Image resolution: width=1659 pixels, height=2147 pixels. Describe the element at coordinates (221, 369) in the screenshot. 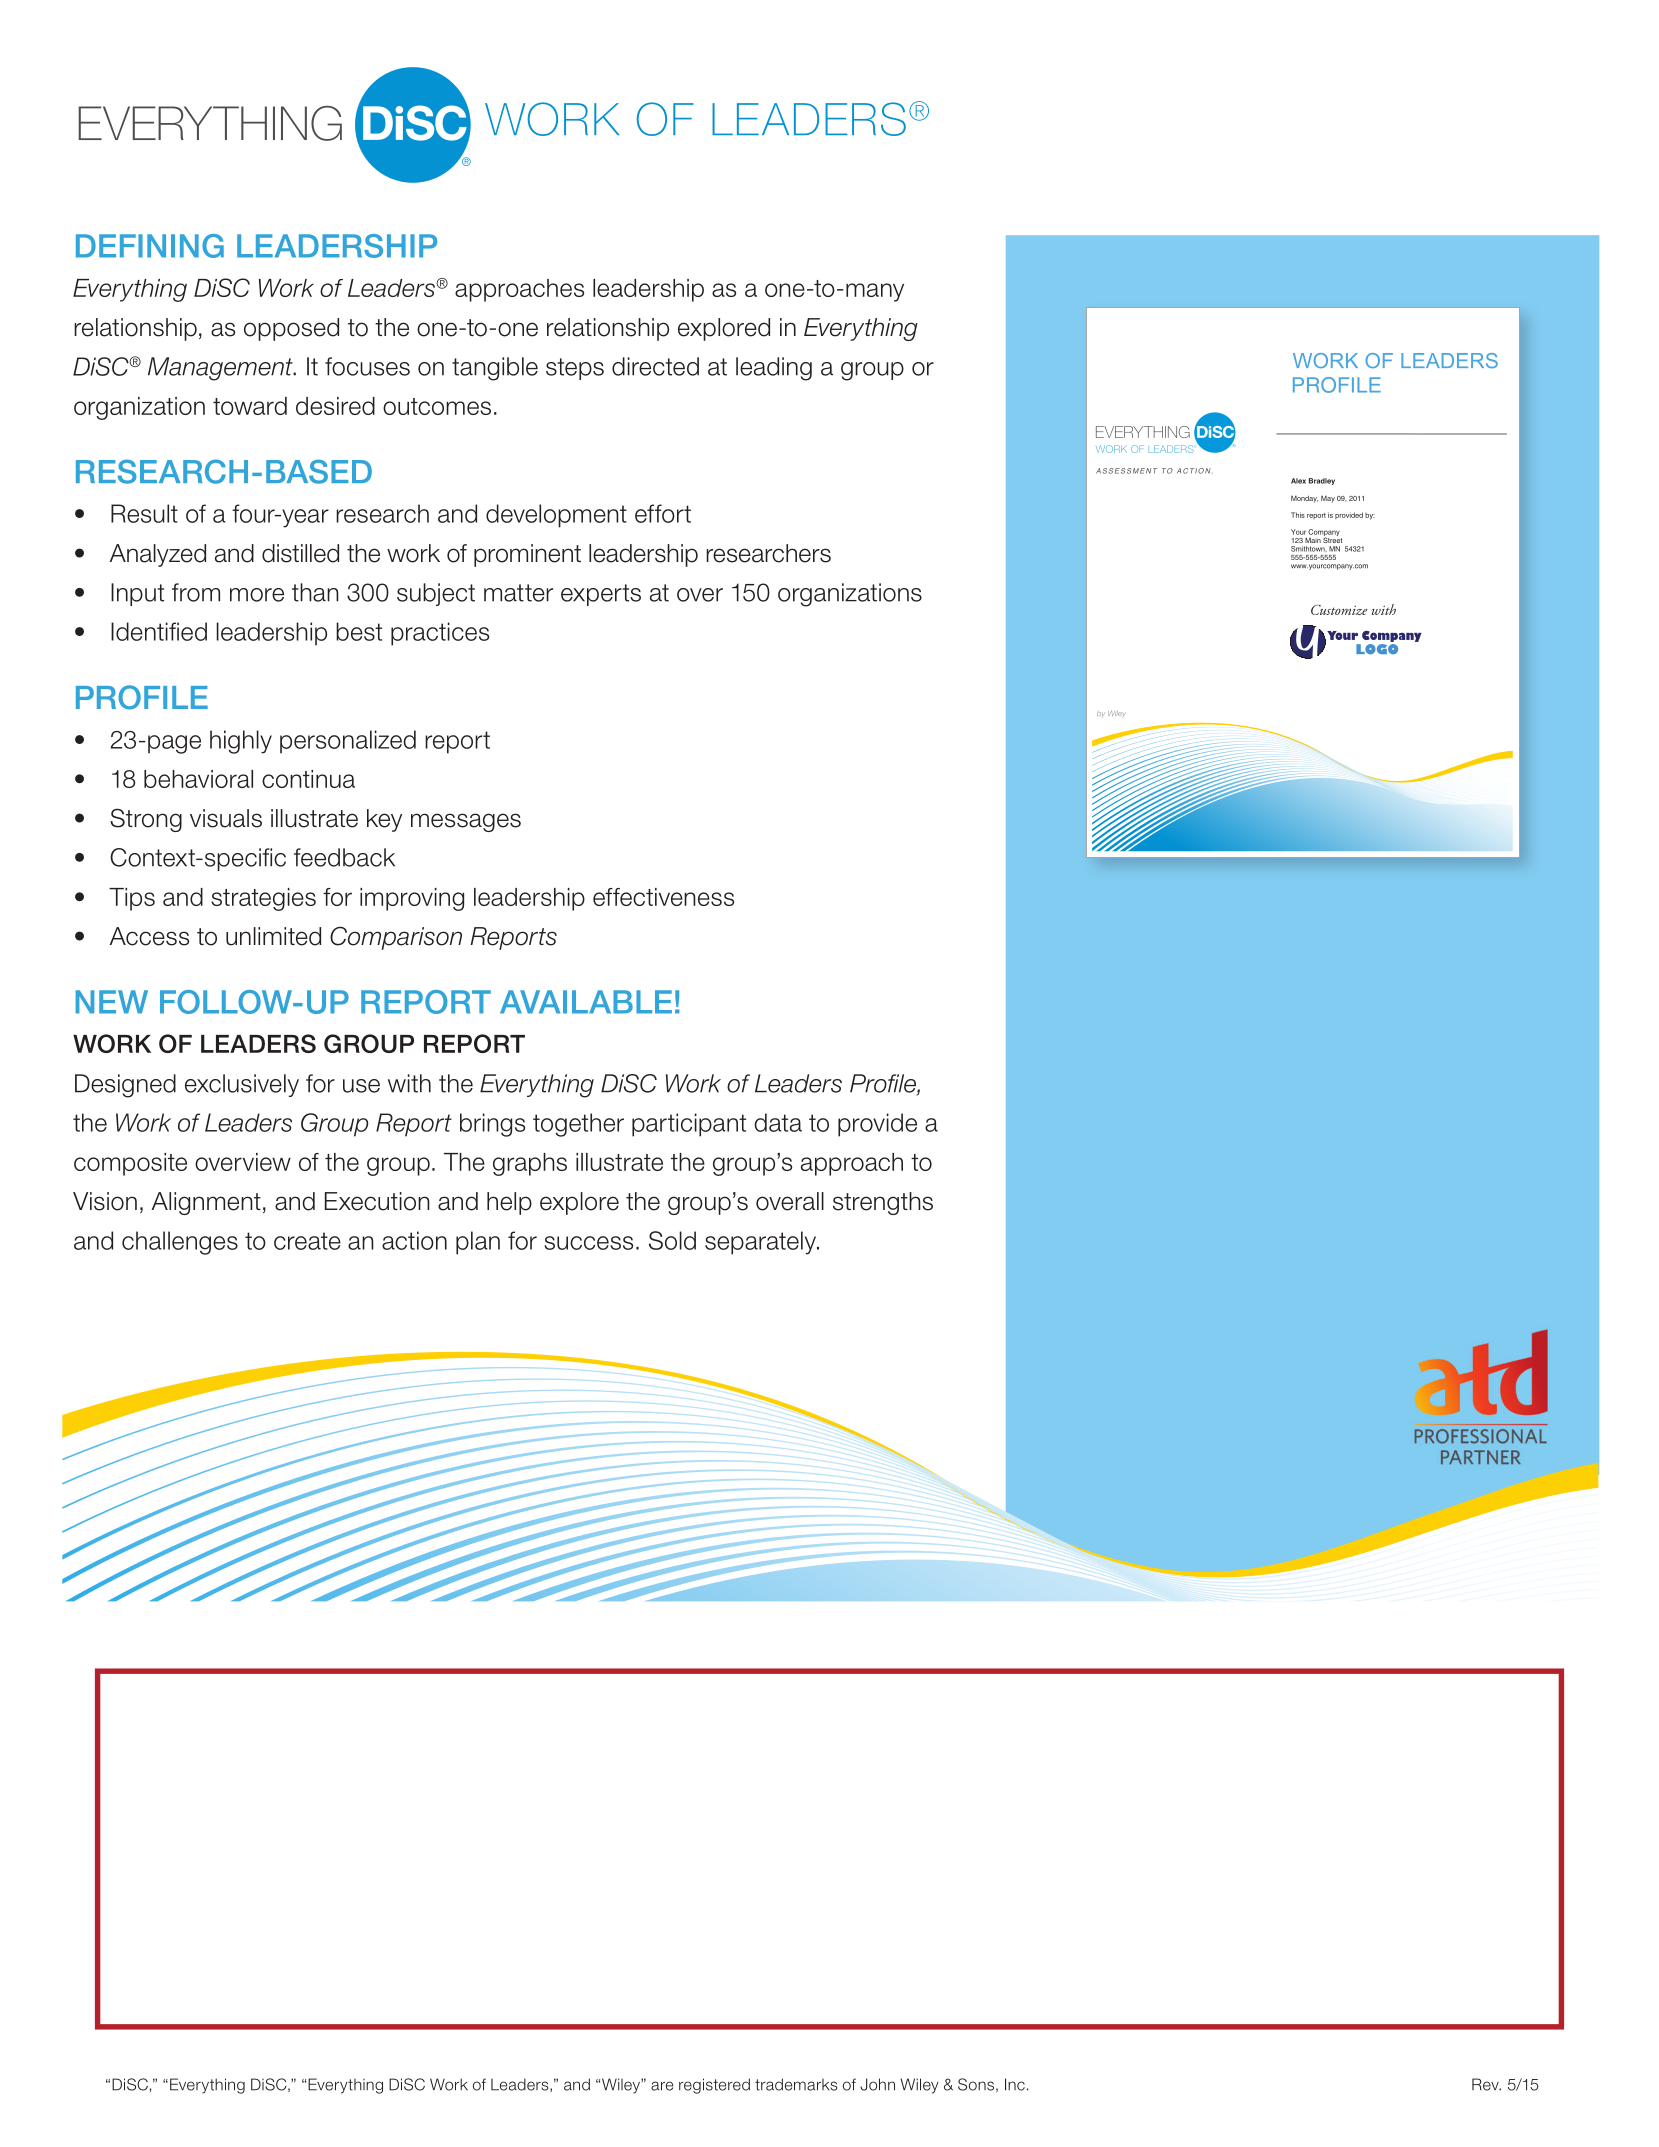

I see `Management` at that location.
